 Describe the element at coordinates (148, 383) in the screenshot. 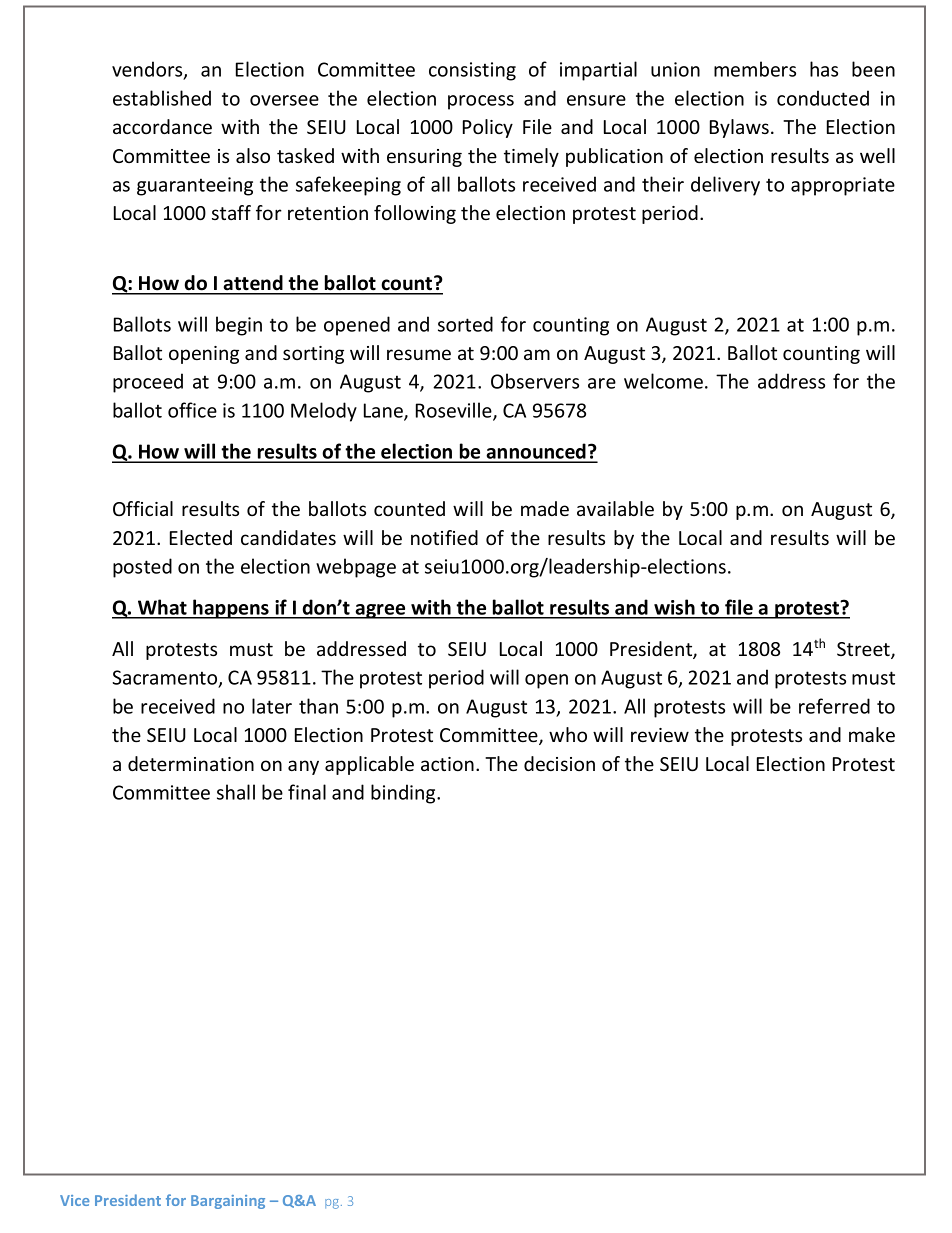

I see `proceed` at that location.
